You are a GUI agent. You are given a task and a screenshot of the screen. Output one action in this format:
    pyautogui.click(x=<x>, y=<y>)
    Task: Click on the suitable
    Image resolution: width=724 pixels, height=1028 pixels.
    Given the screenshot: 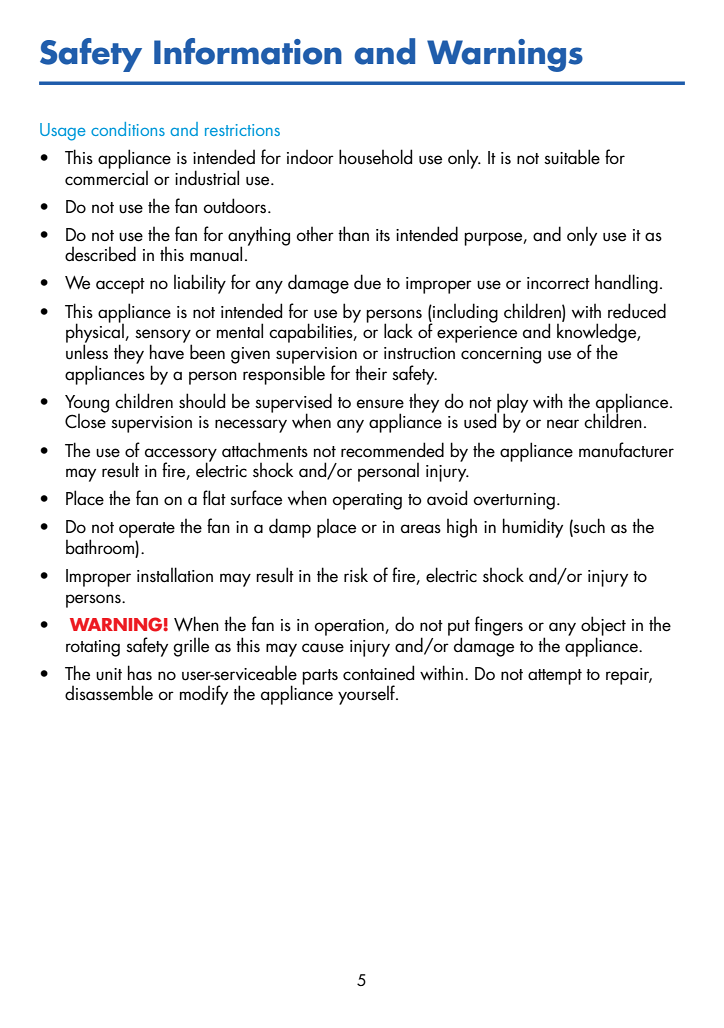 What is the action you would take?
    pyautogui.click(x=572, y=157)
